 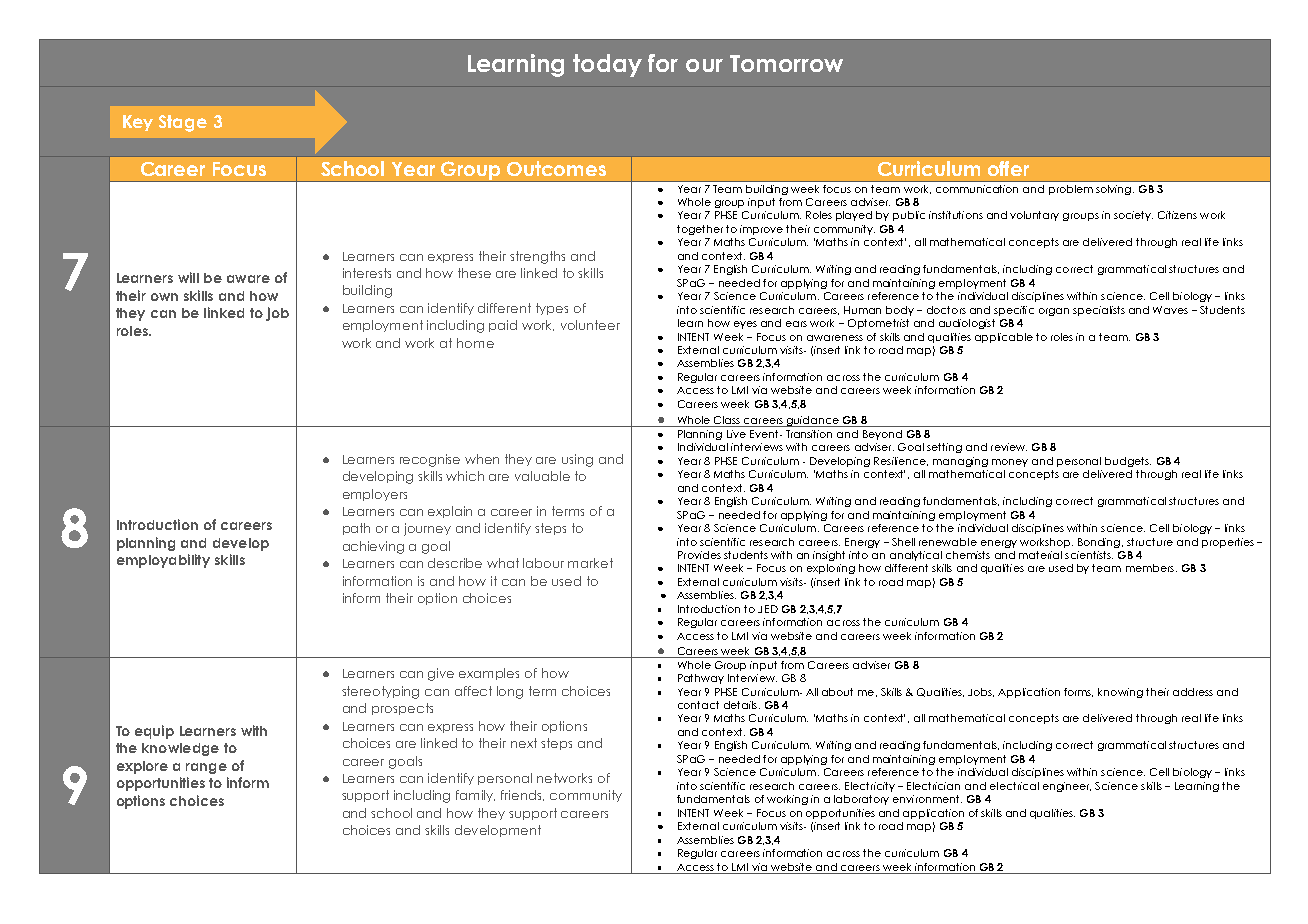 I want to click on together, so click(x=700, y=230).
